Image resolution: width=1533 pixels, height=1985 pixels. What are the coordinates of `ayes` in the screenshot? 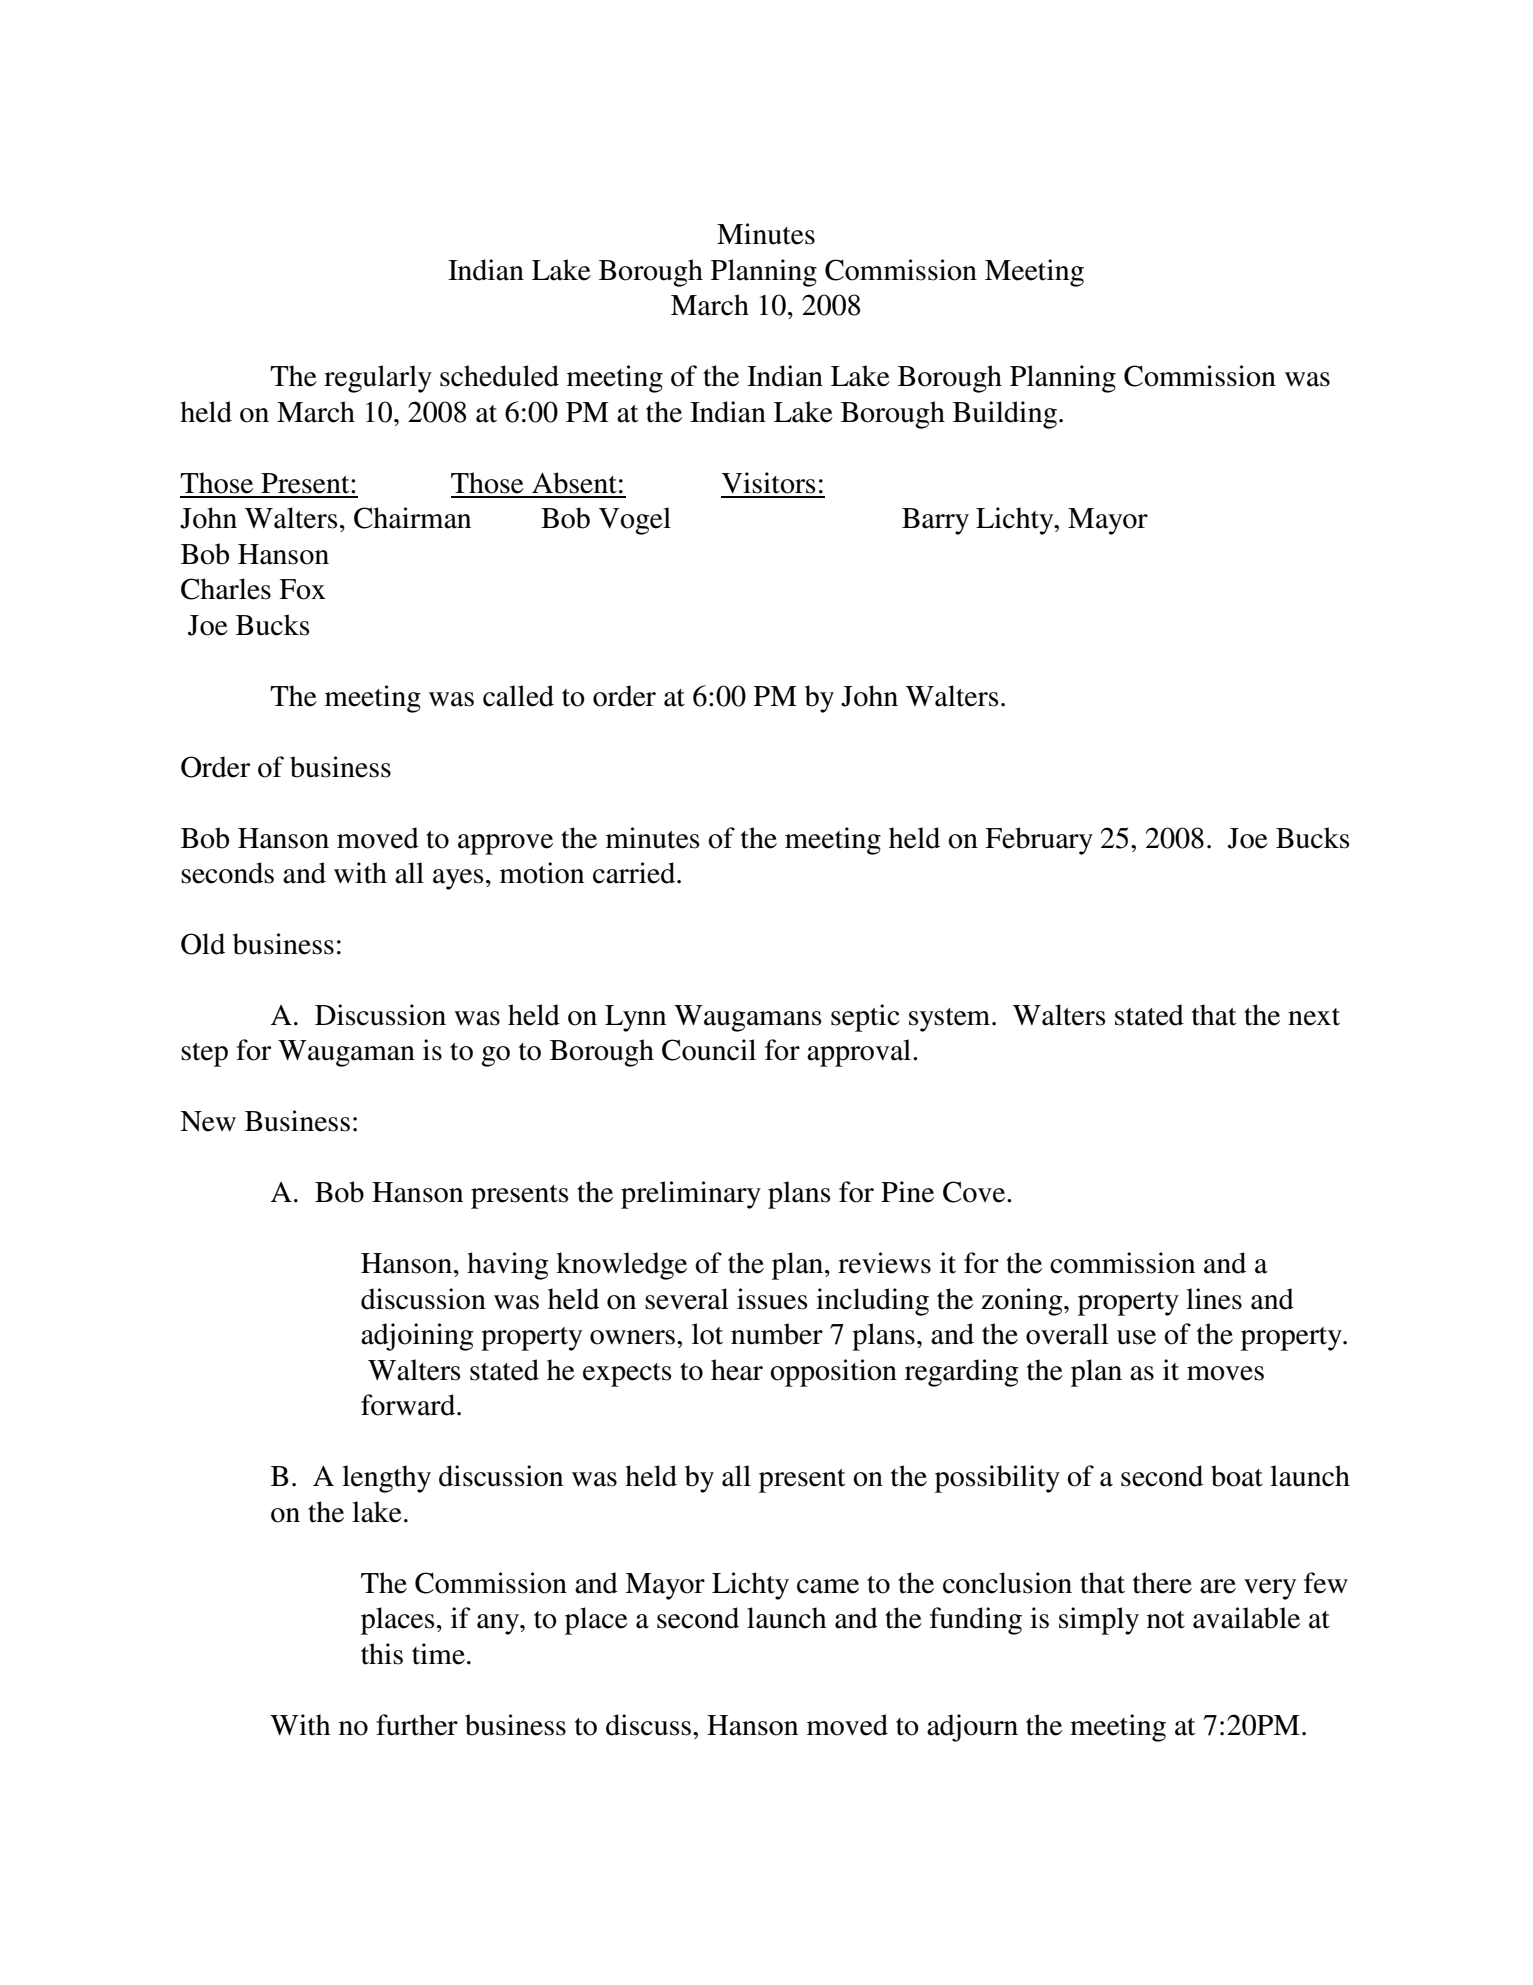 It's located at (458, 879).
